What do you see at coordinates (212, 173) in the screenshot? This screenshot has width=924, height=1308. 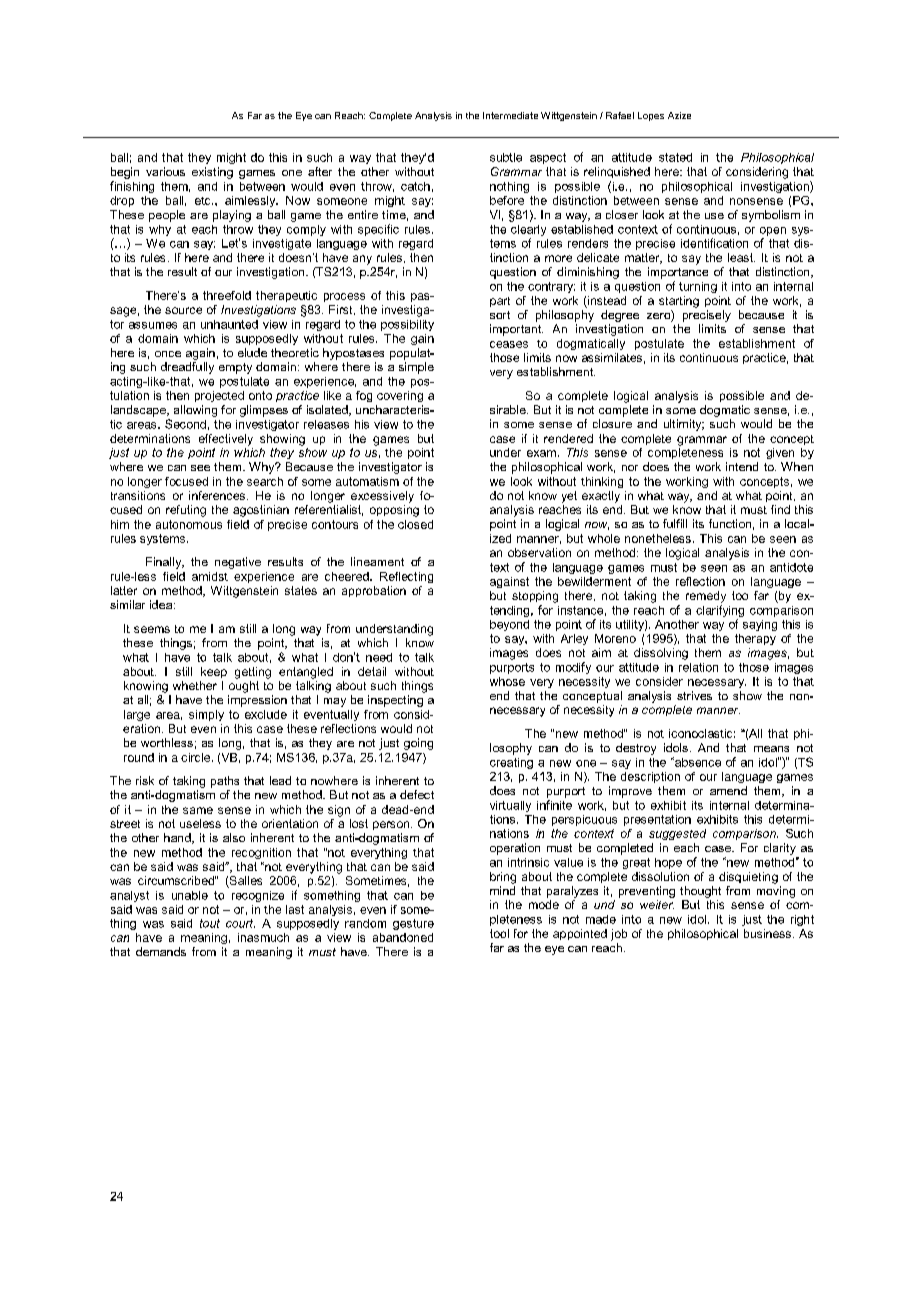 I see `existing` at bounding box center [212, 173].
